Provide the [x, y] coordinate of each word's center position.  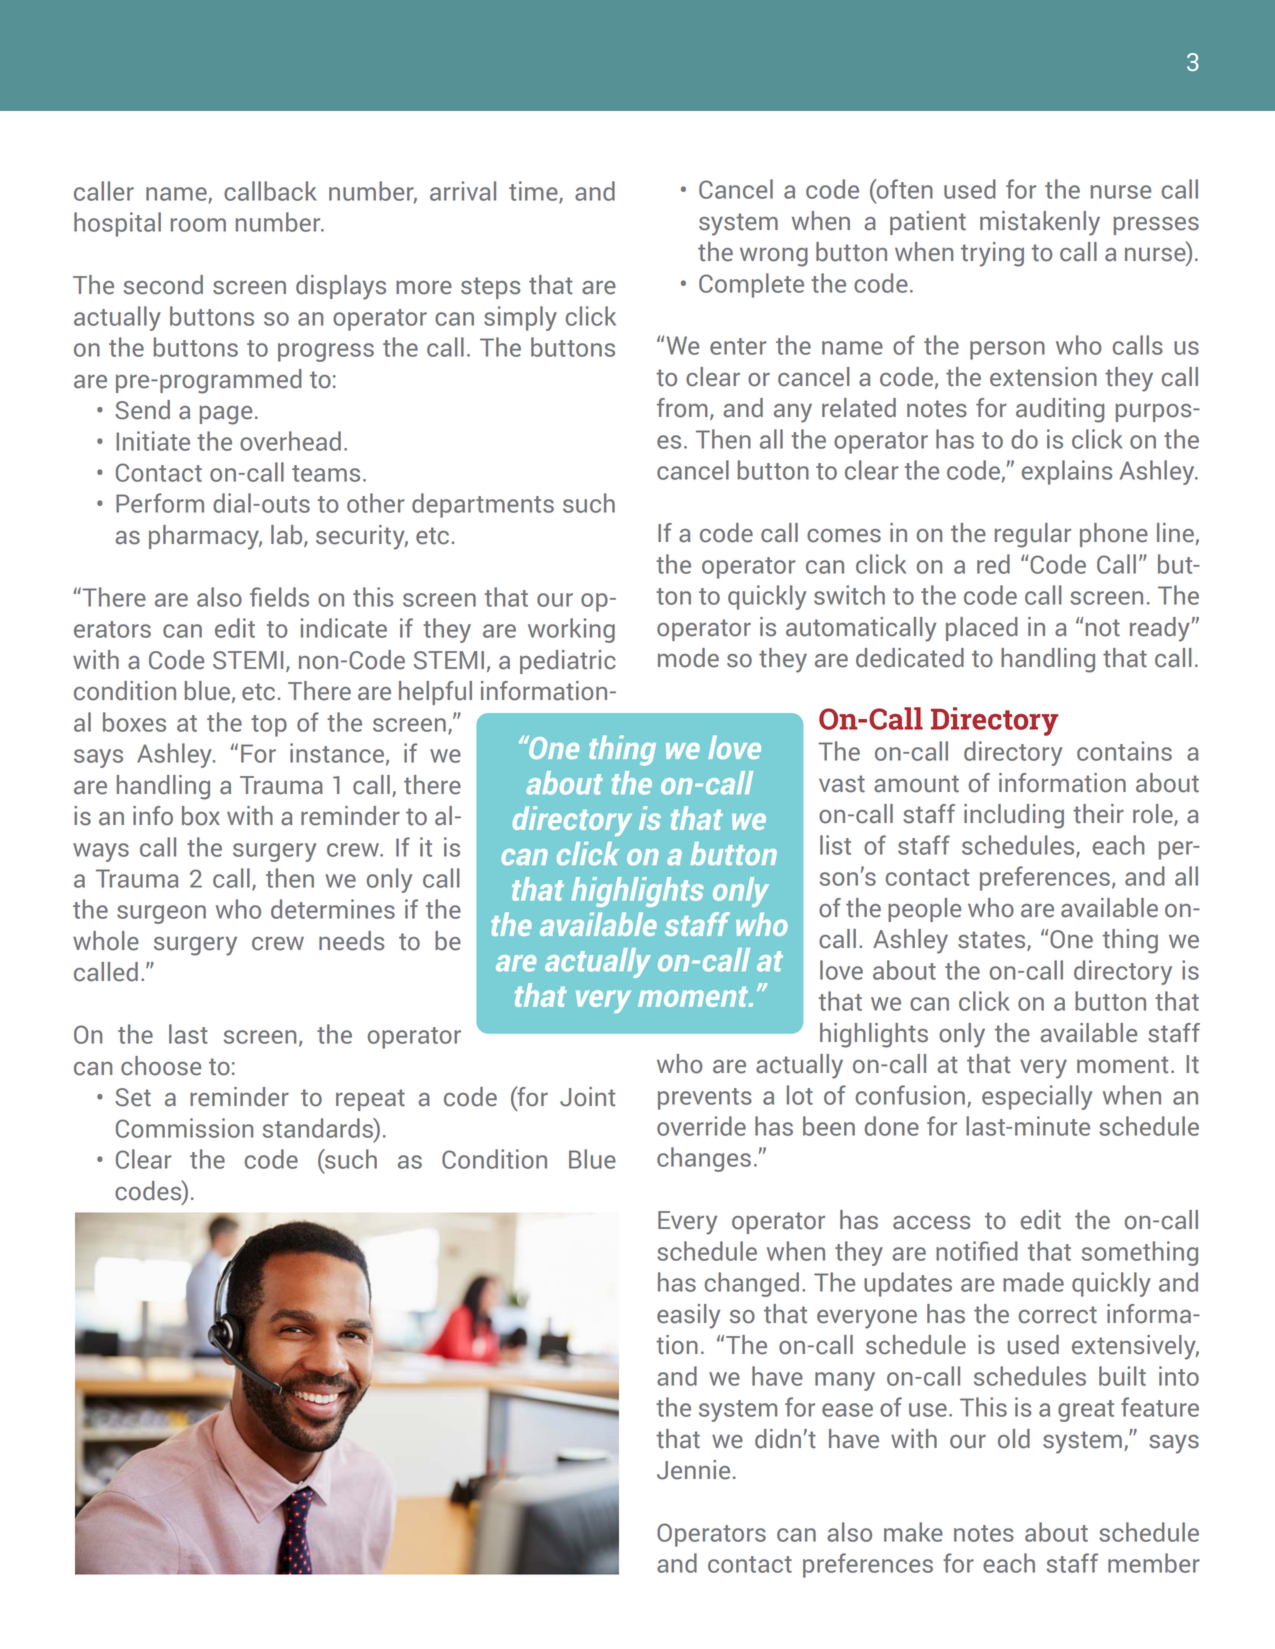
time [534, 192]
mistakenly [1040, 223]
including [1014, 816]
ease [847, 1410]
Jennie [693, 1470]
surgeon [161, 914]
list [835, 845]
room [198, 225]
